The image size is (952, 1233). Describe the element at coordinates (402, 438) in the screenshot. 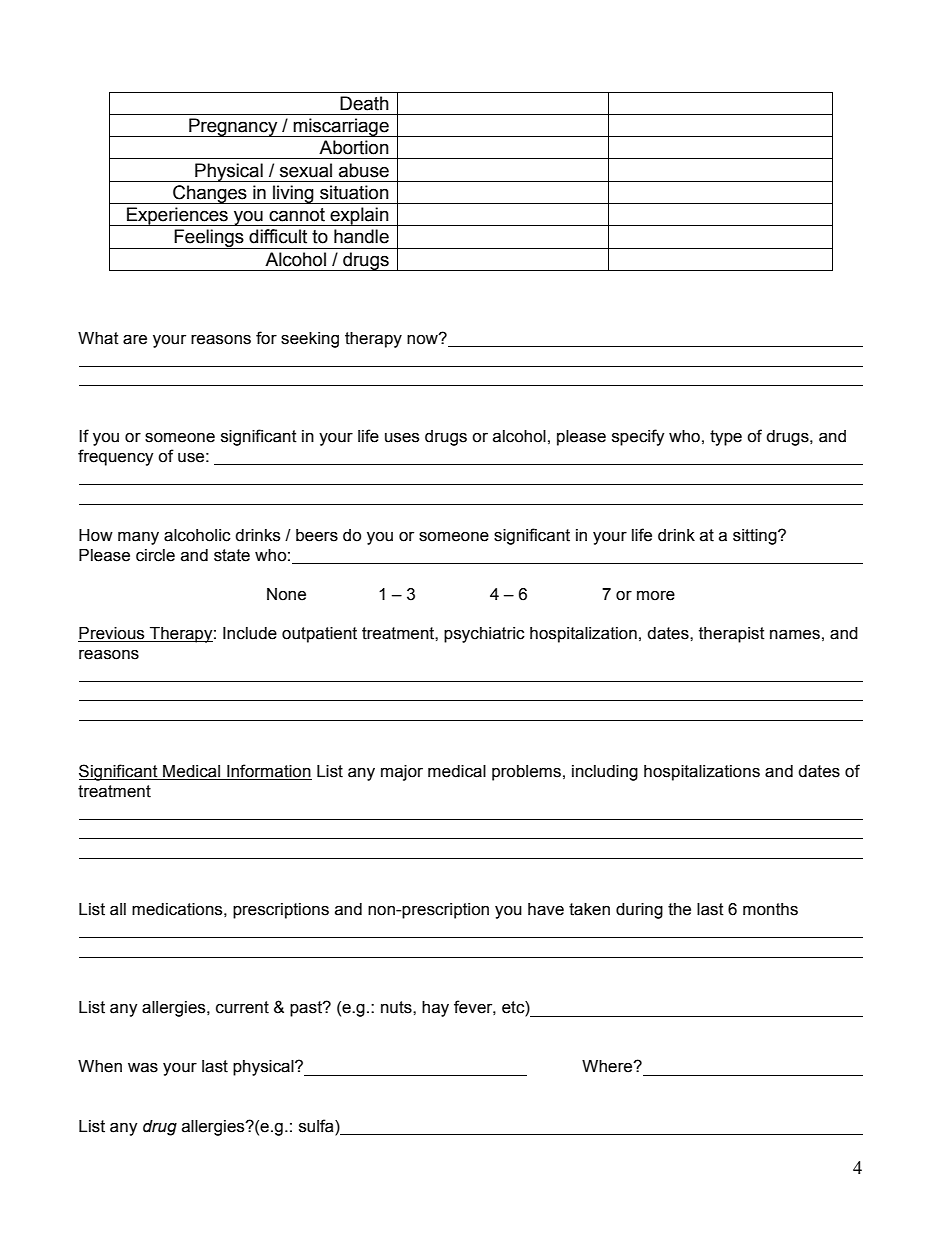

I see `uses` at that location.
